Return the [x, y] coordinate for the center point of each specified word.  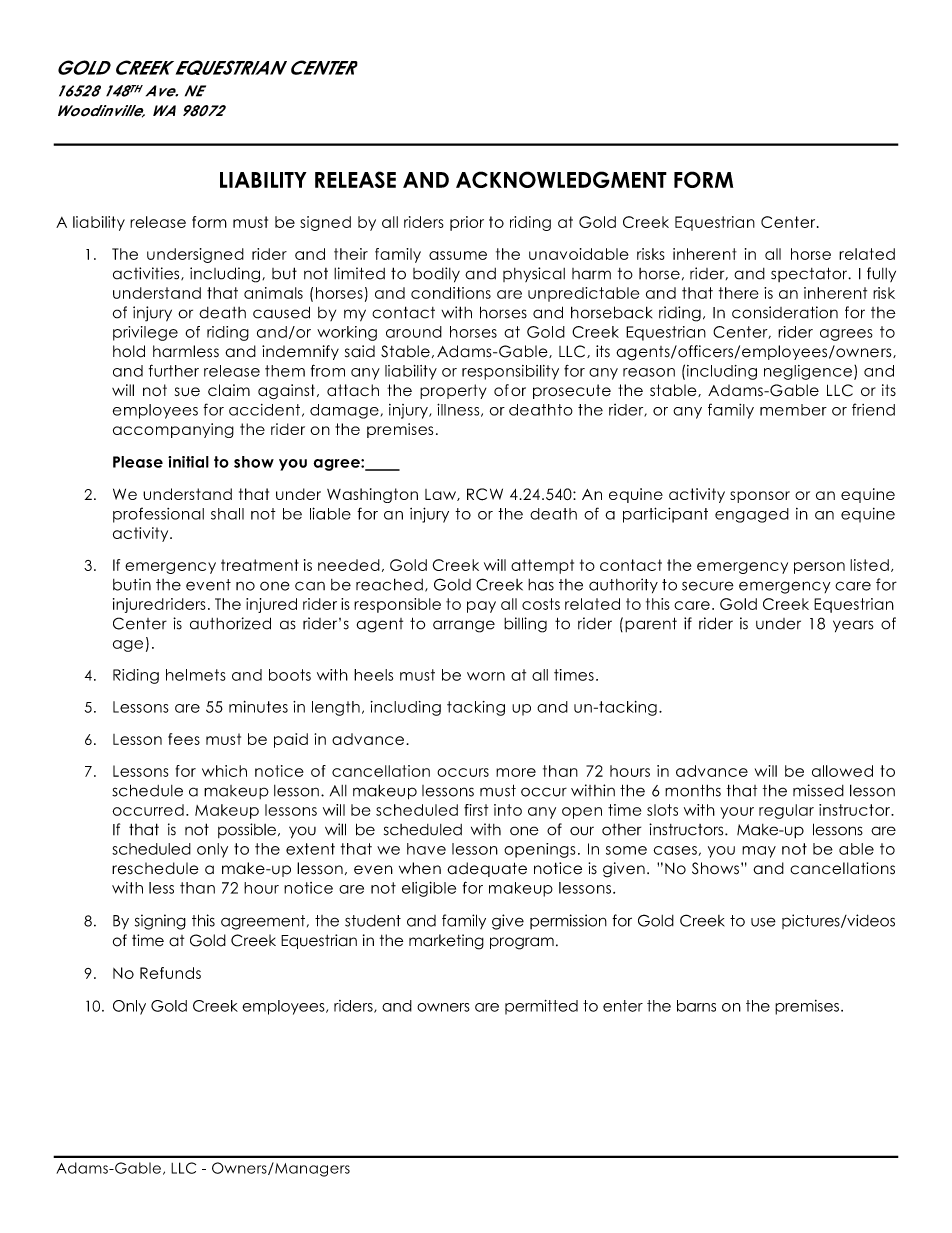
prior [467, 223]
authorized [230, 623]
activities [147, 273]
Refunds [170, 973]
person [819, 568]
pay [481, 607]
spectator [810, 274]
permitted [541, 1007]
